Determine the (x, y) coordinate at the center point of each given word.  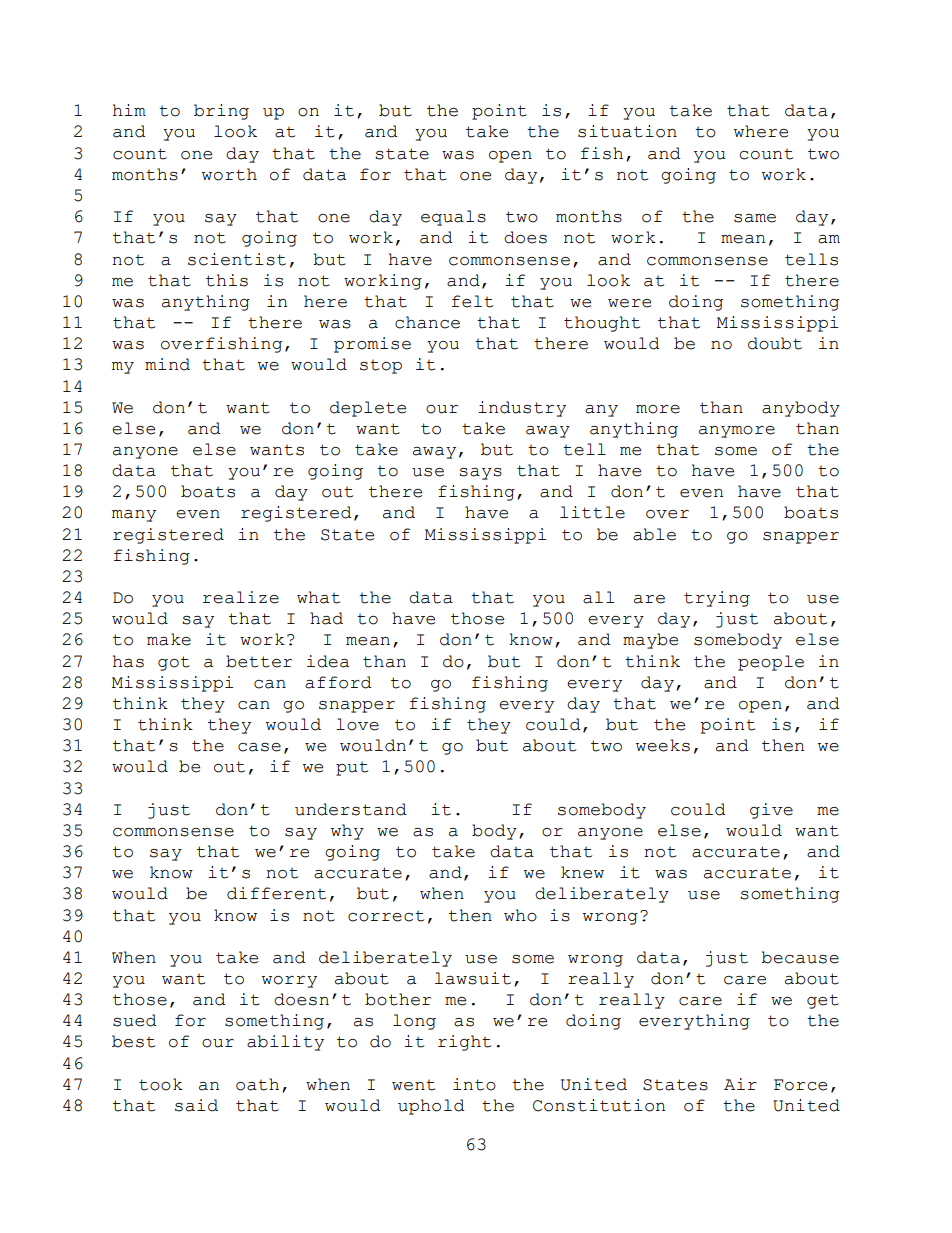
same (755, 218)
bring (221, 112)
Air (740, 1084)
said (196, 1105)
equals (453, 218)
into (474, 1084)
